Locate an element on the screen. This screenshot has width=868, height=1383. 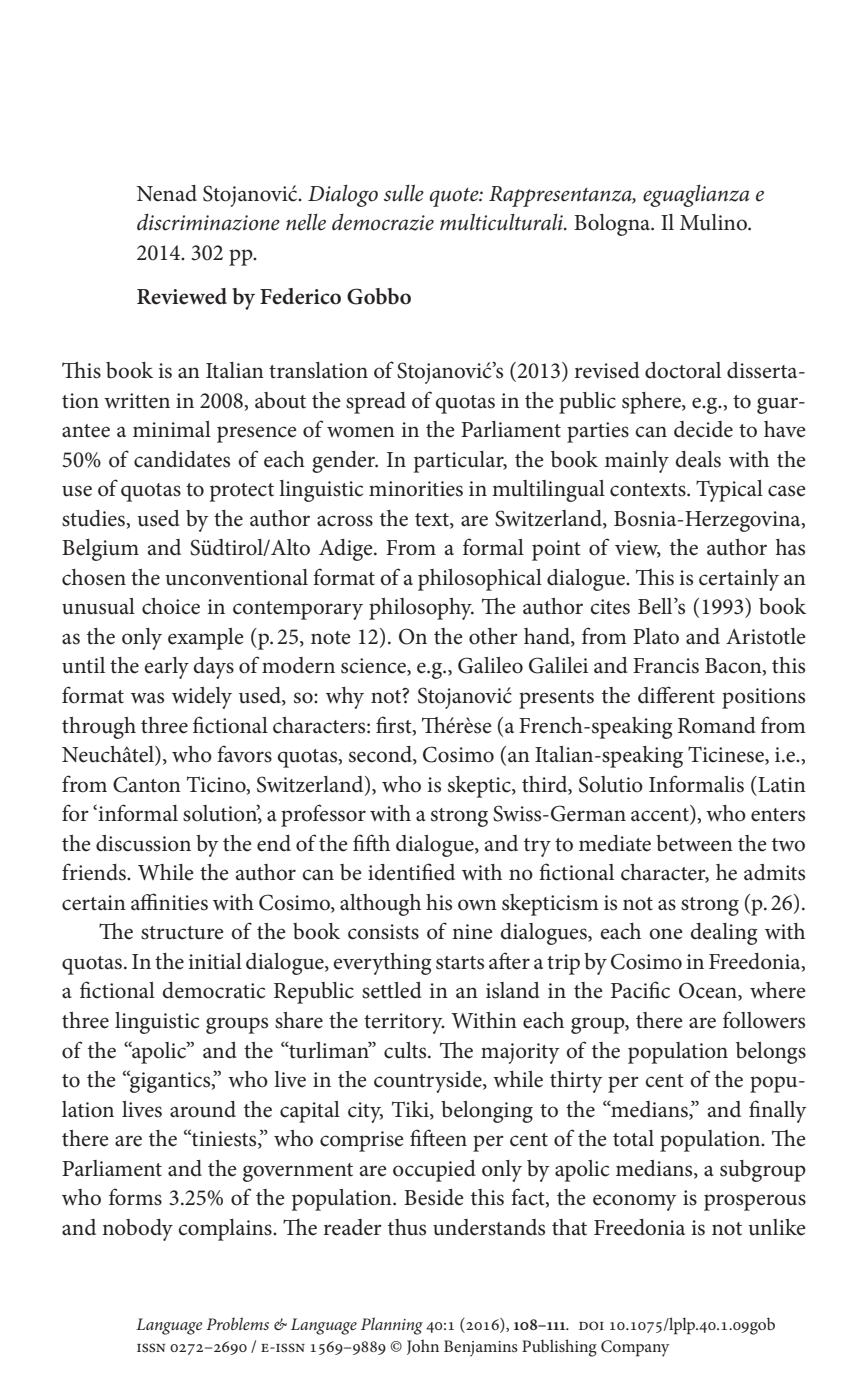
cults is located at coordinates (406, 1050).
